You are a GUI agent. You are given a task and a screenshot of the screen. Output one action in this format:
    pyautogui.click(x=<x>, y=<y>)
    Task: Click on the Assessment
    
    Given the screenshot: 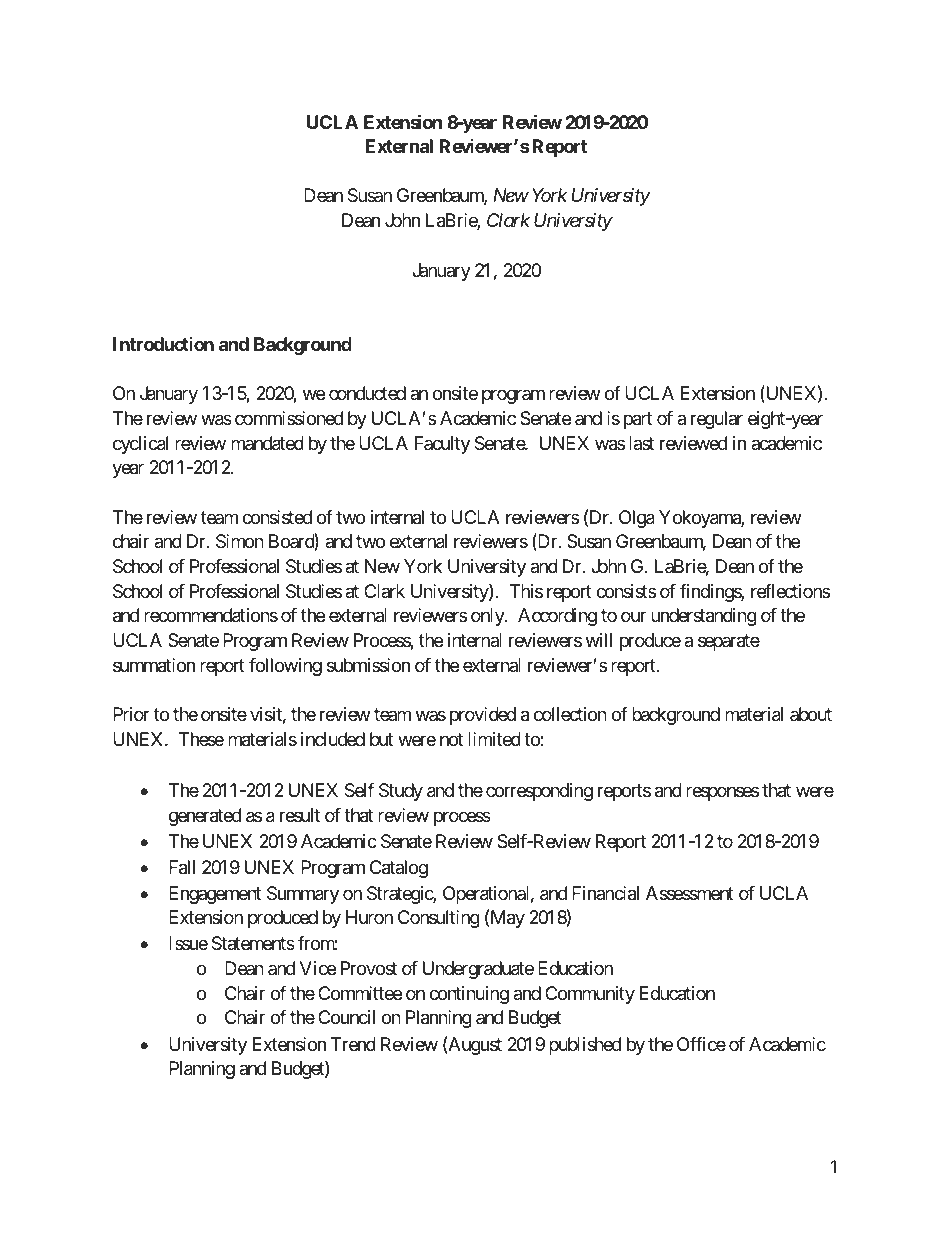 What is the action you would take?
    pyautogui.click(x=690, y=893)
